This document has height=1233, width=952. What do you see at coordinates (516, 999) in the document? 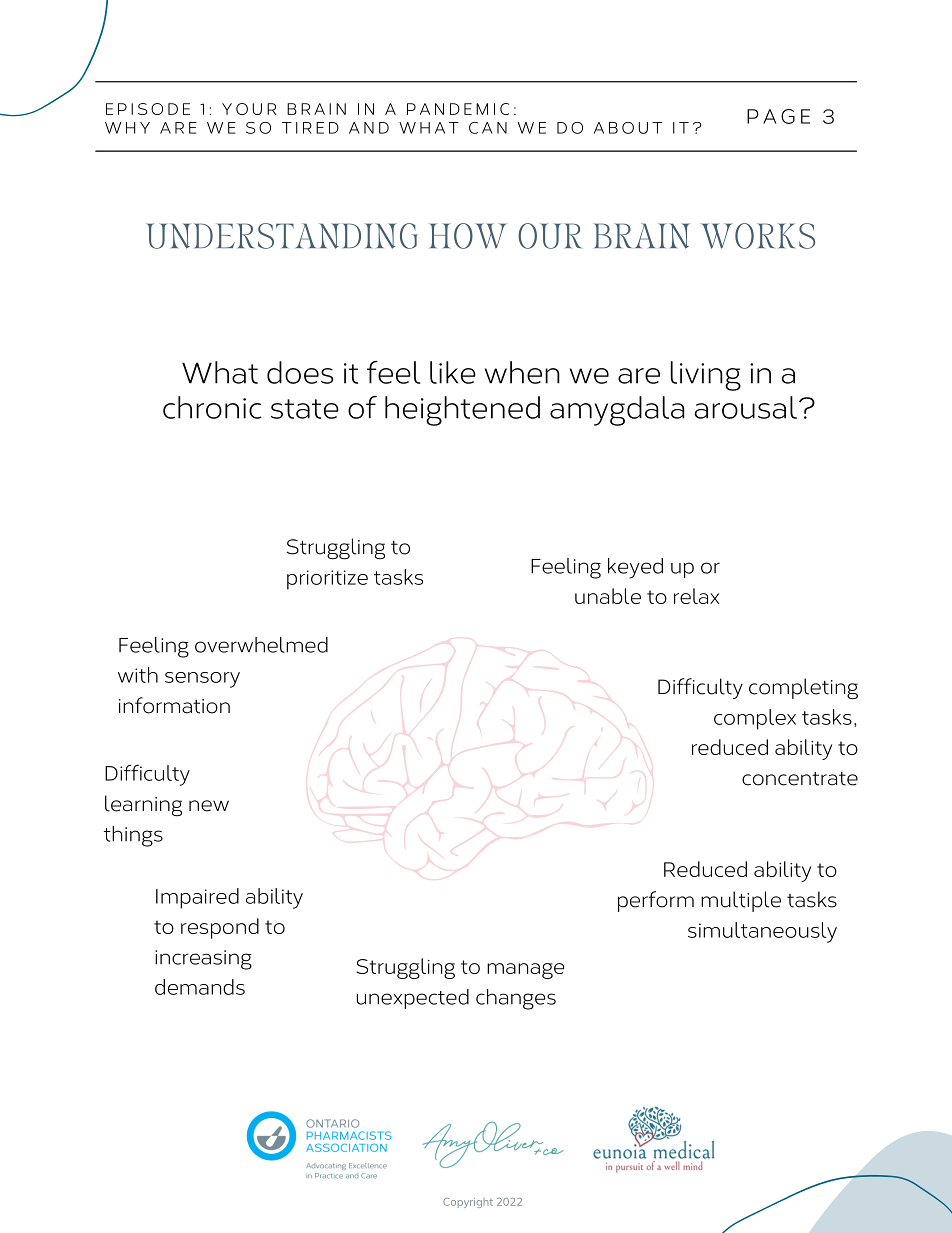
I see `changes` at bounding box center [516, 999].
